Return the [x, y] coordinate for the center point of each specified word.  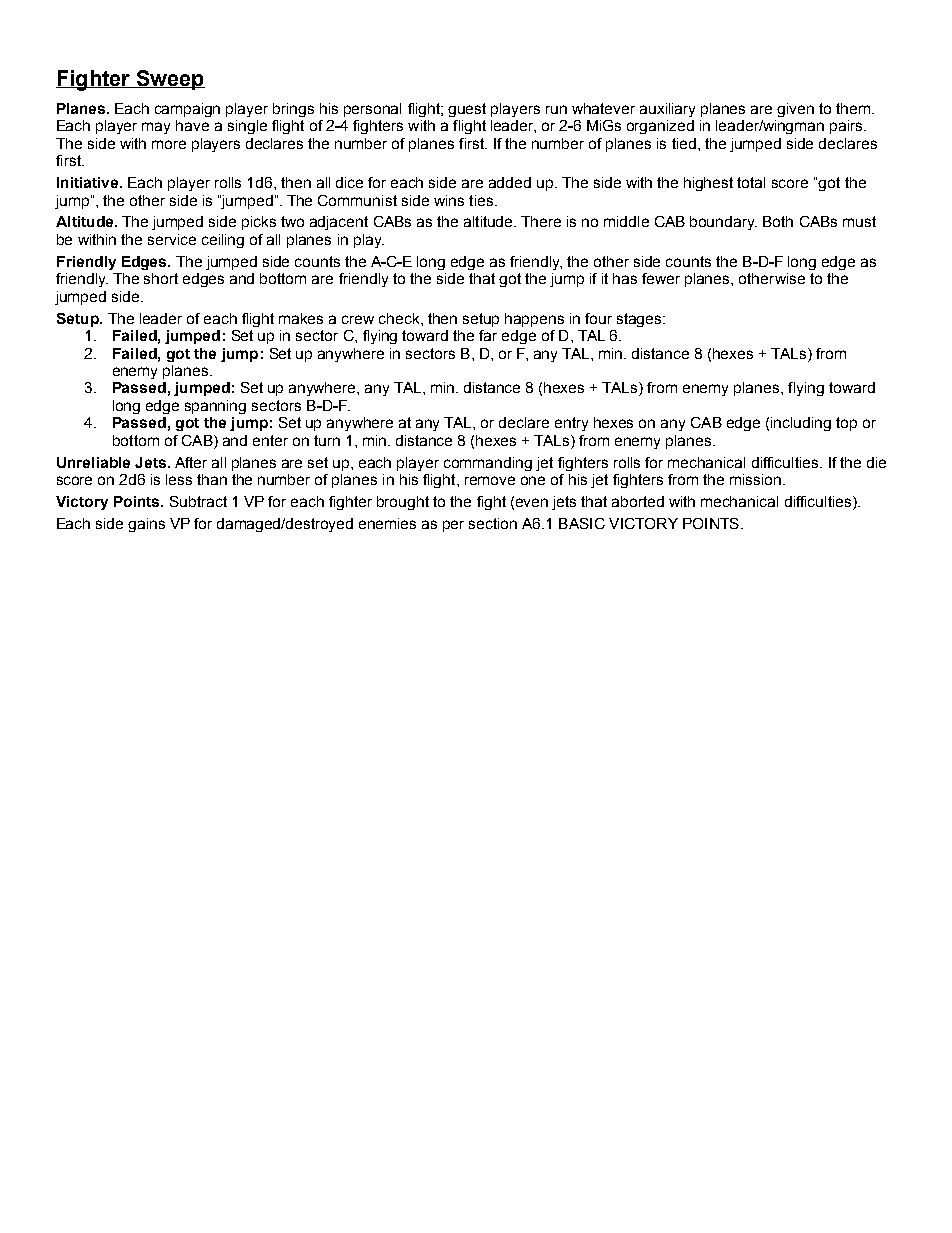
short [161, 278]
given [795, 110]
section [493, 523]
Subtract [198, 501]
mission [755, 479]
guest [467, 110]
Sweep [169, 80]
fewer [661, 278]
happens [534, 320]
